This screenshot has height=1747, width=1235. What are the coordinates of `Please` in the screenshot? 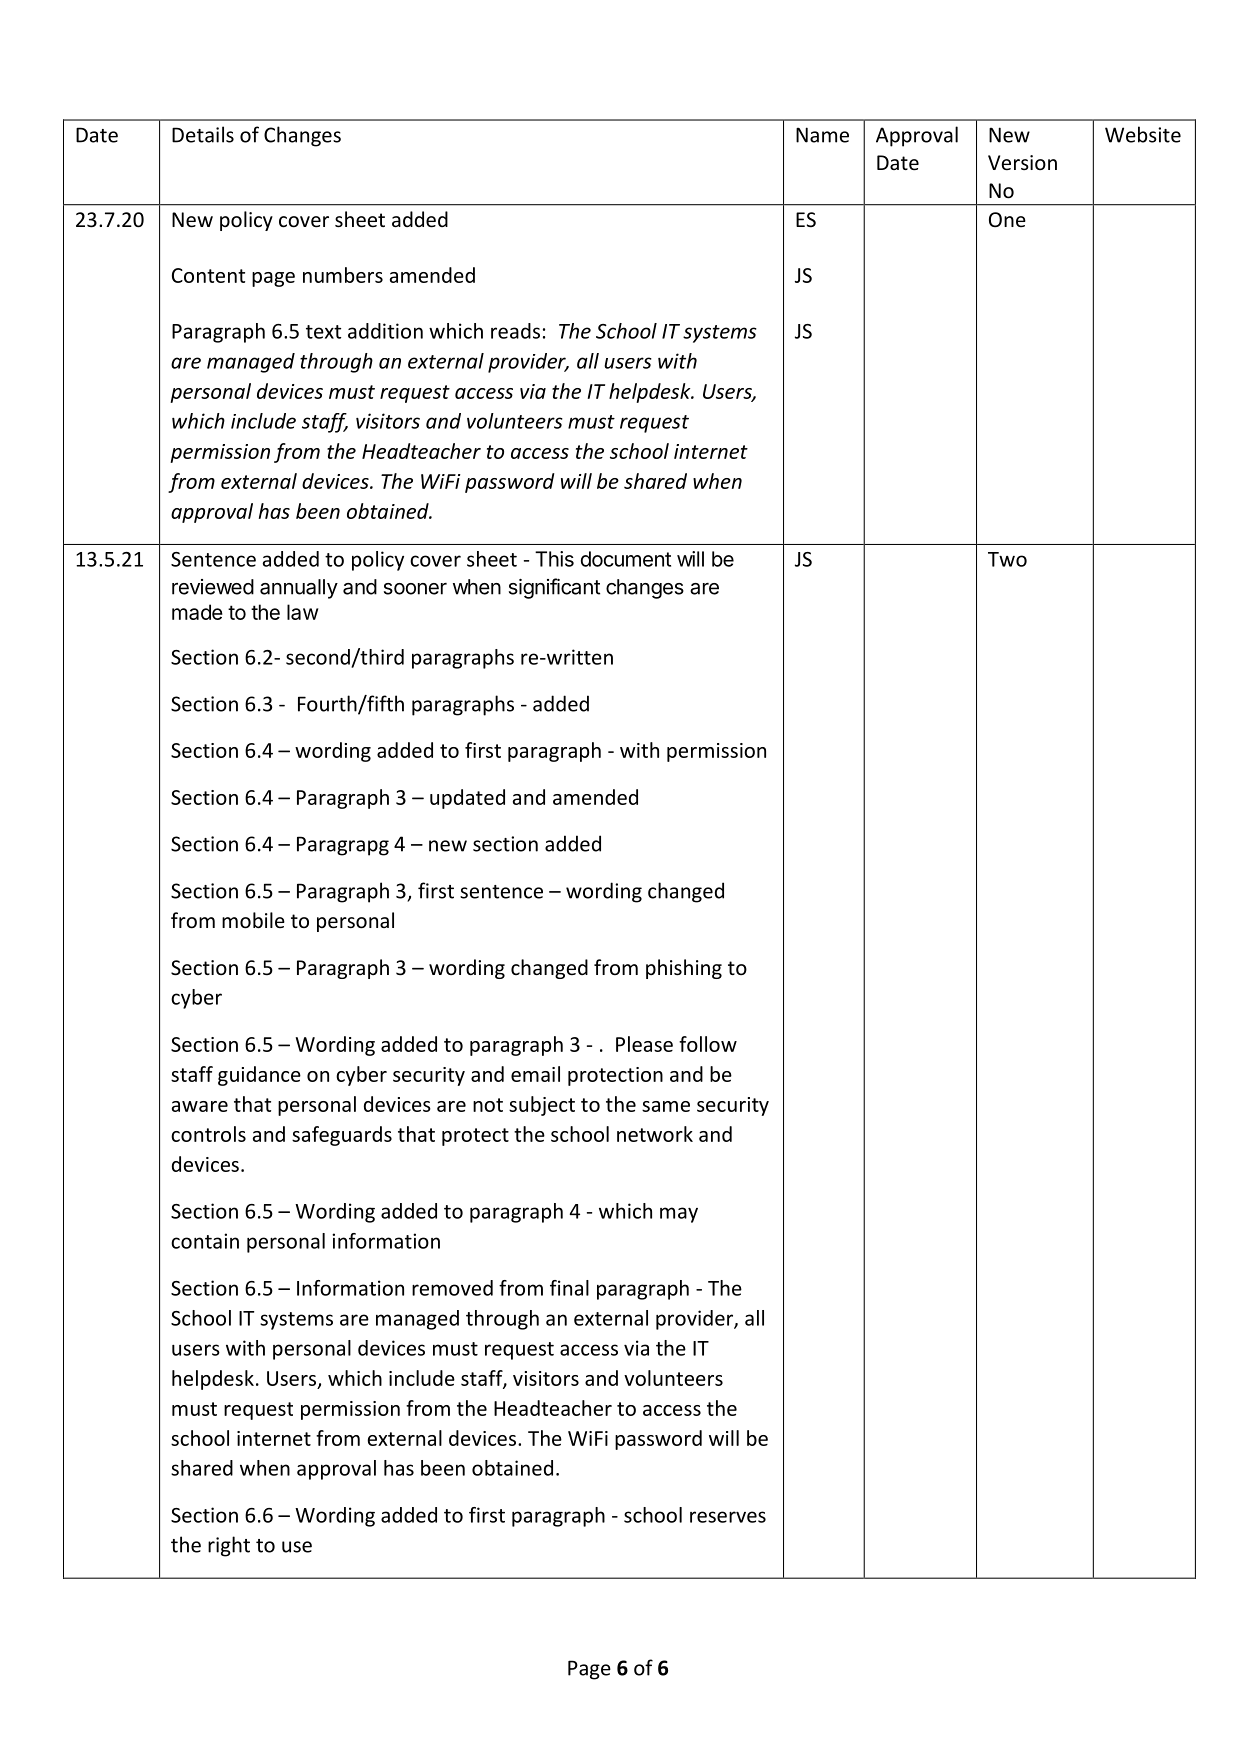 It's located at (644, 1044).
